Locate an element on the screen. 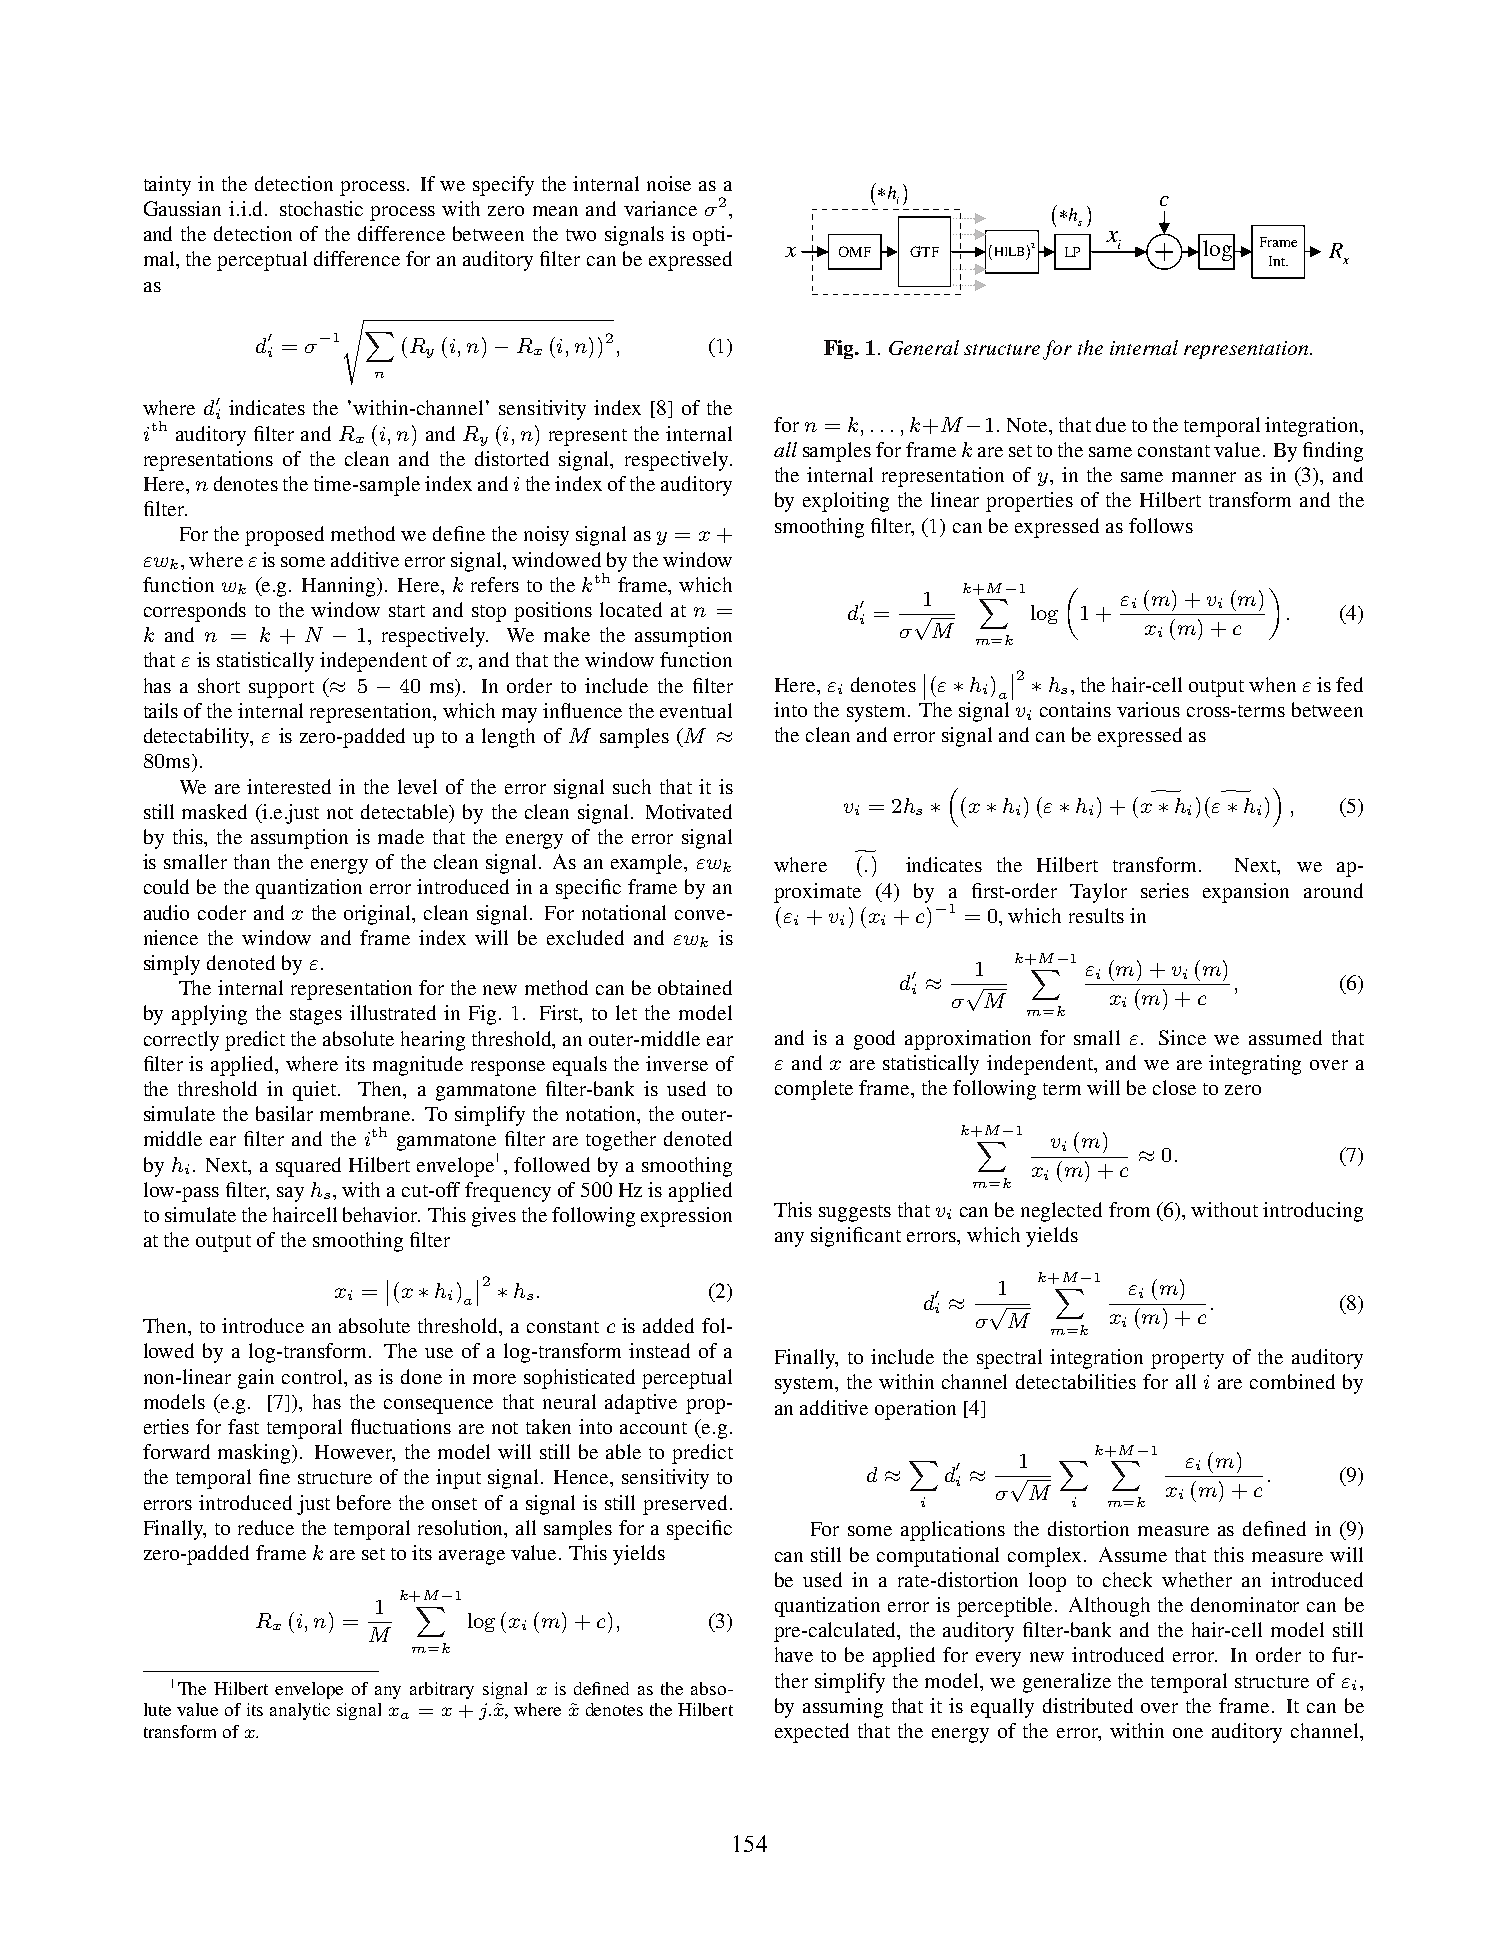 The width and height of the screenshot is (1499, 1940). expression is located at coordinates (686, 1217).
